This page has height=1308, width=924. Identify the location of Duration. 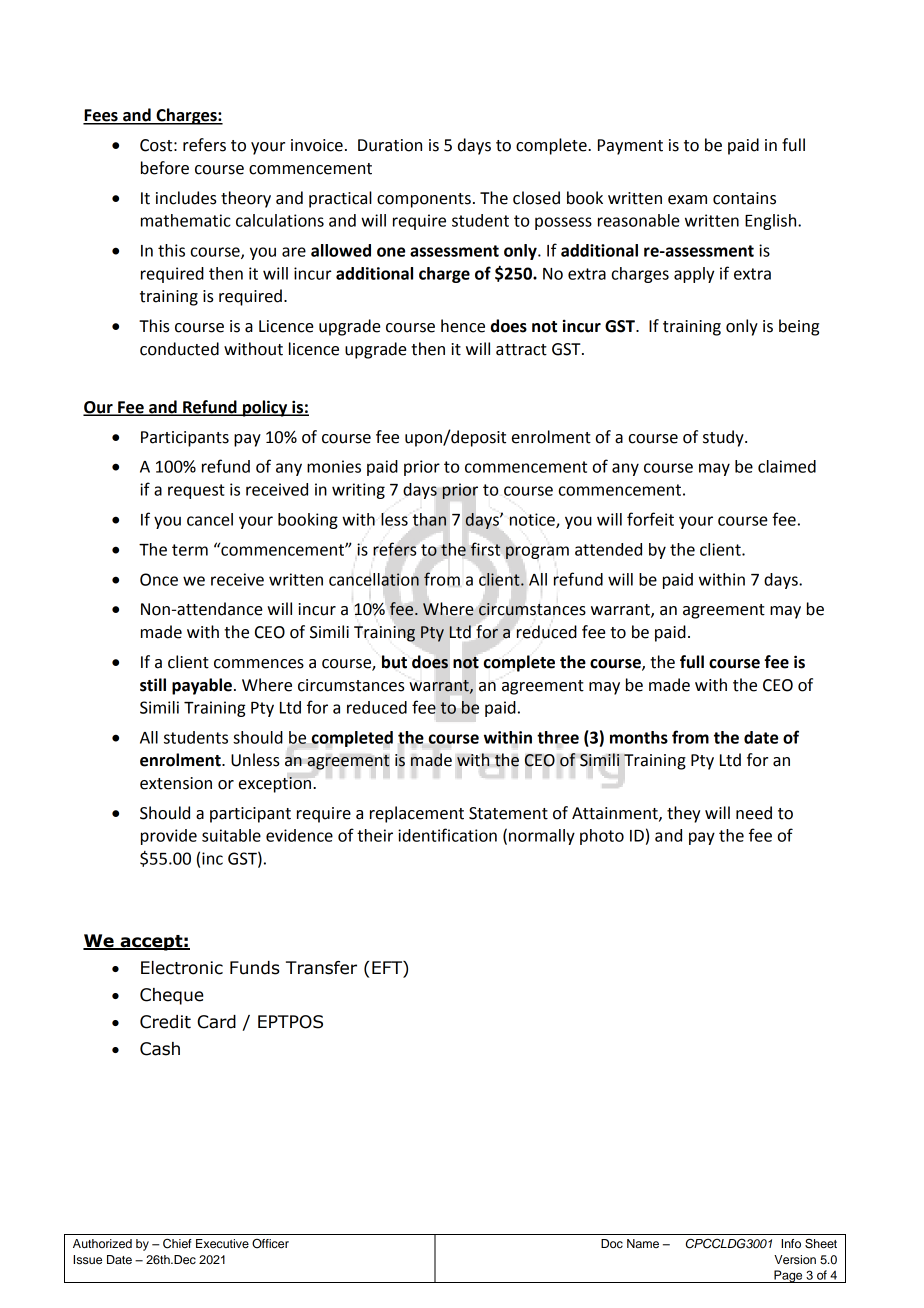
(390, 145).
